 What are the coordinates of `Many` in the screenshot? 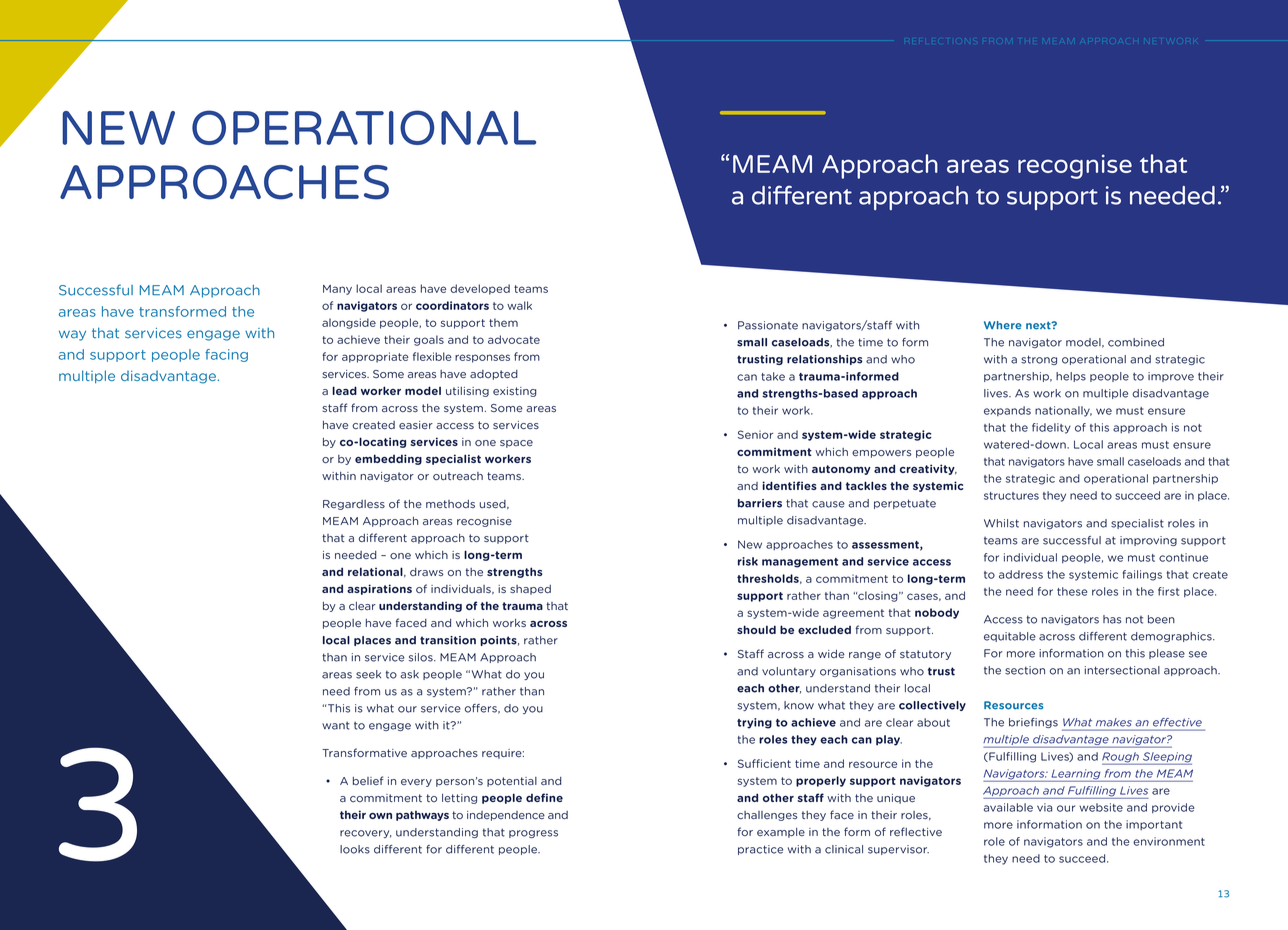 It's located at (337, 290).
